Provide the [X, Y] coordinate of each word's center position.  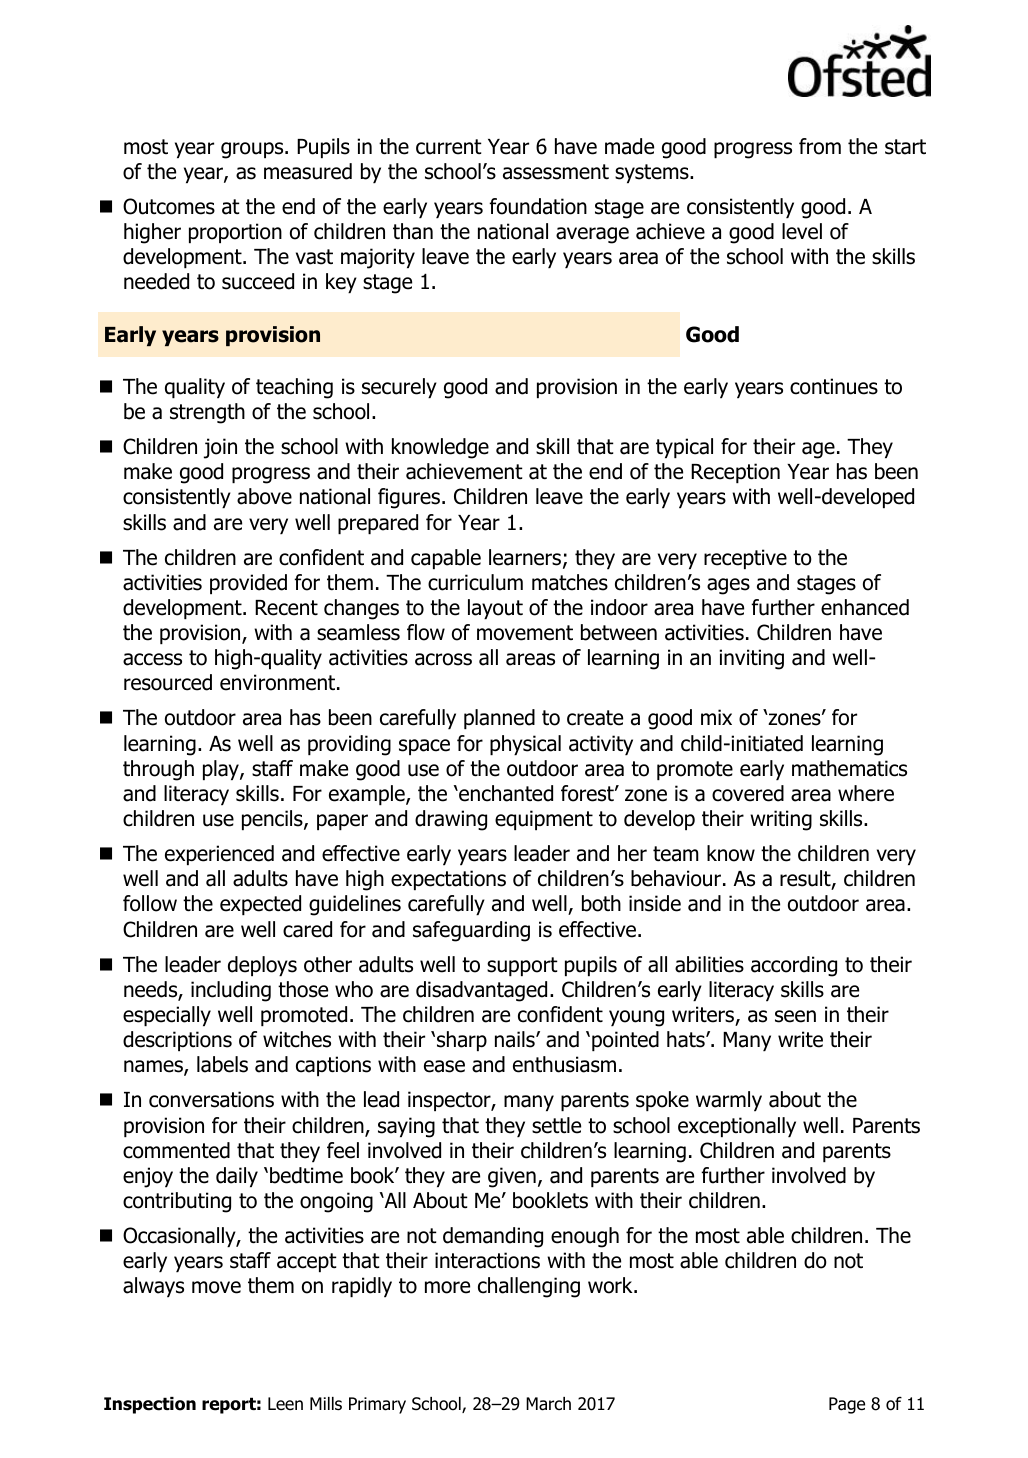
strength [207, 413]
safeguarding [471, 931]
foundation [538, 206]
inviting [751, 659]
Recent [286, 608]
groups [253, 150]
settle [556, 1125]
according [794, 966]
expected [260, 905]
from [820, 146]
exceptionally [737, 1127]
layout [495, 609]
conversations [211, 1099]
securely [399, 388]
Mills [326, 1404]
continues [834, 386]
